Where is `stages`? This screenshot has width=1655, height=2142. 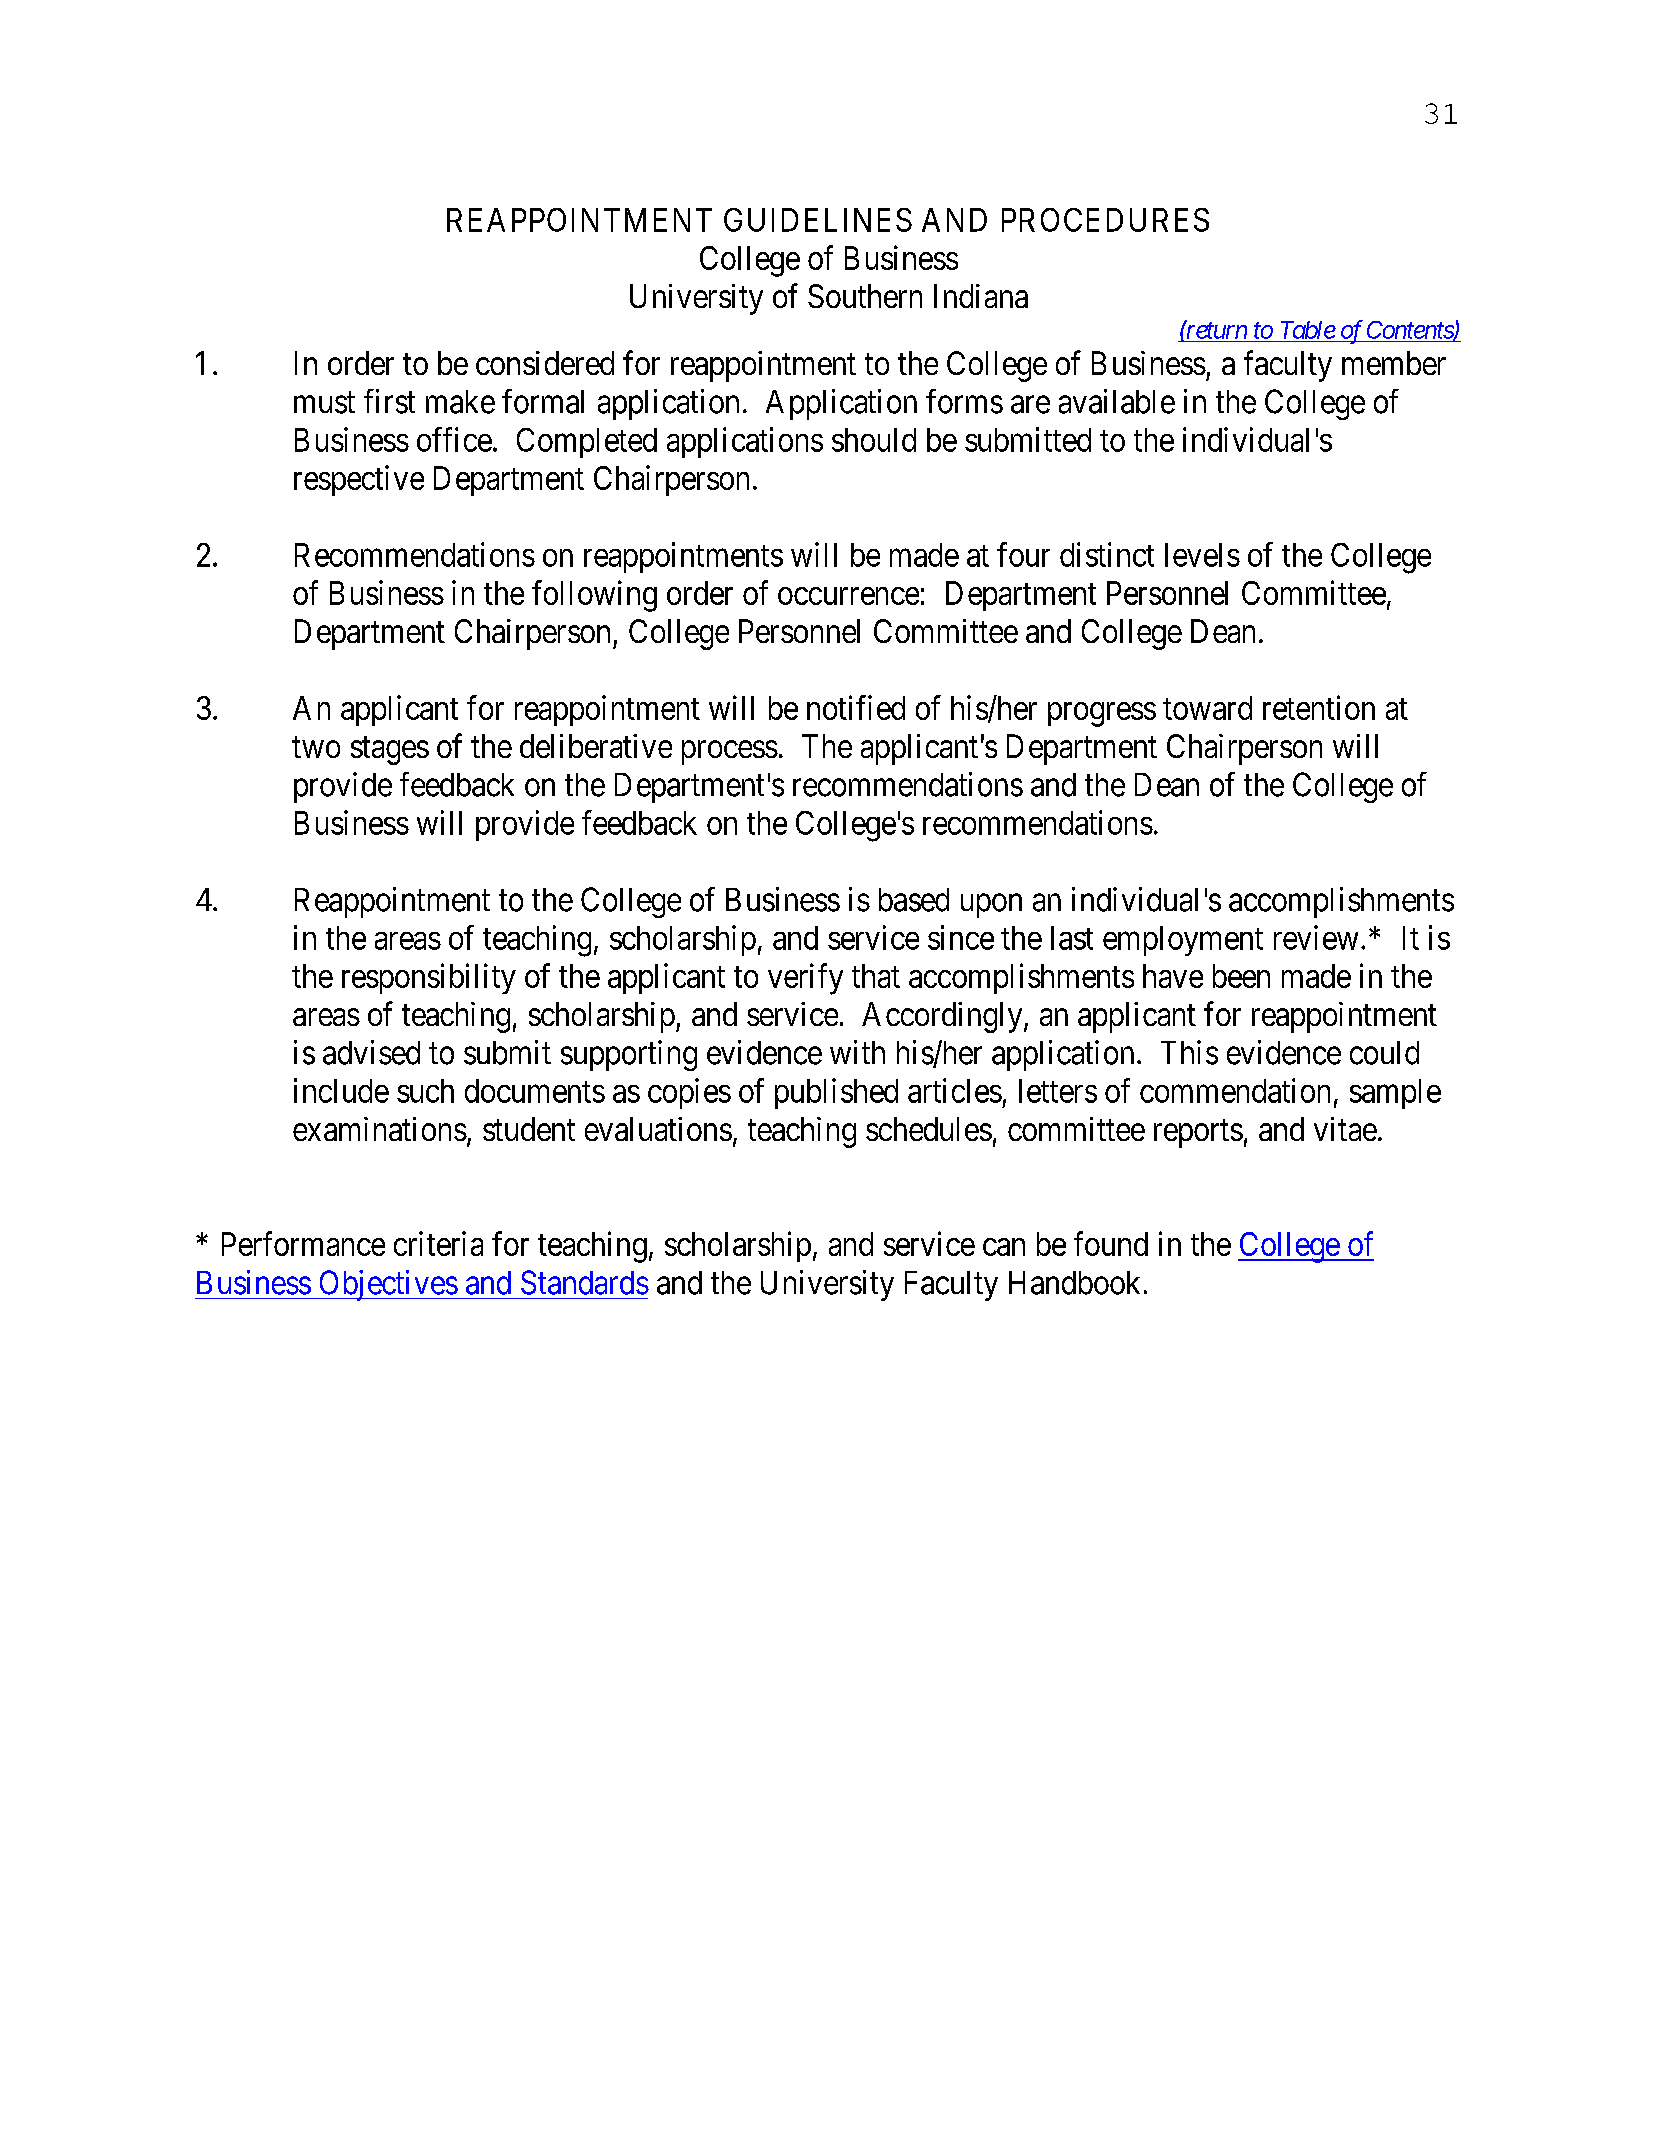
stages is located at coordinates (390, 751).
